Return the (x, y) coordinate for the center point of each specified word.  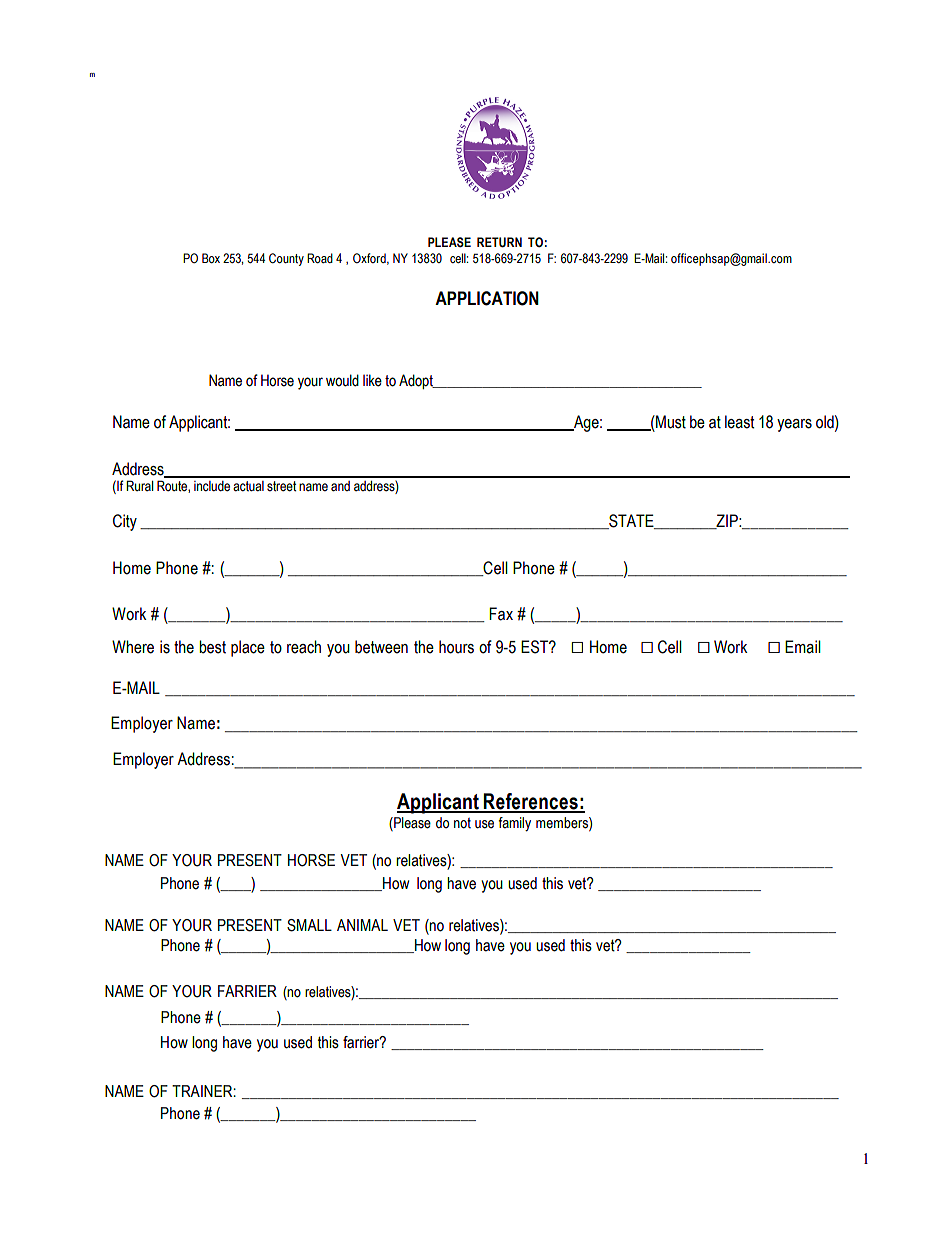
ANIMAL (362, 925)
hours (456, 647)
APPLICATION (487, 298)
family (514, 824)
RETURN (499, 242)
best (212, 647)
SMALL (309, 925)
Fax (501, 614)
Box (211, 258)
